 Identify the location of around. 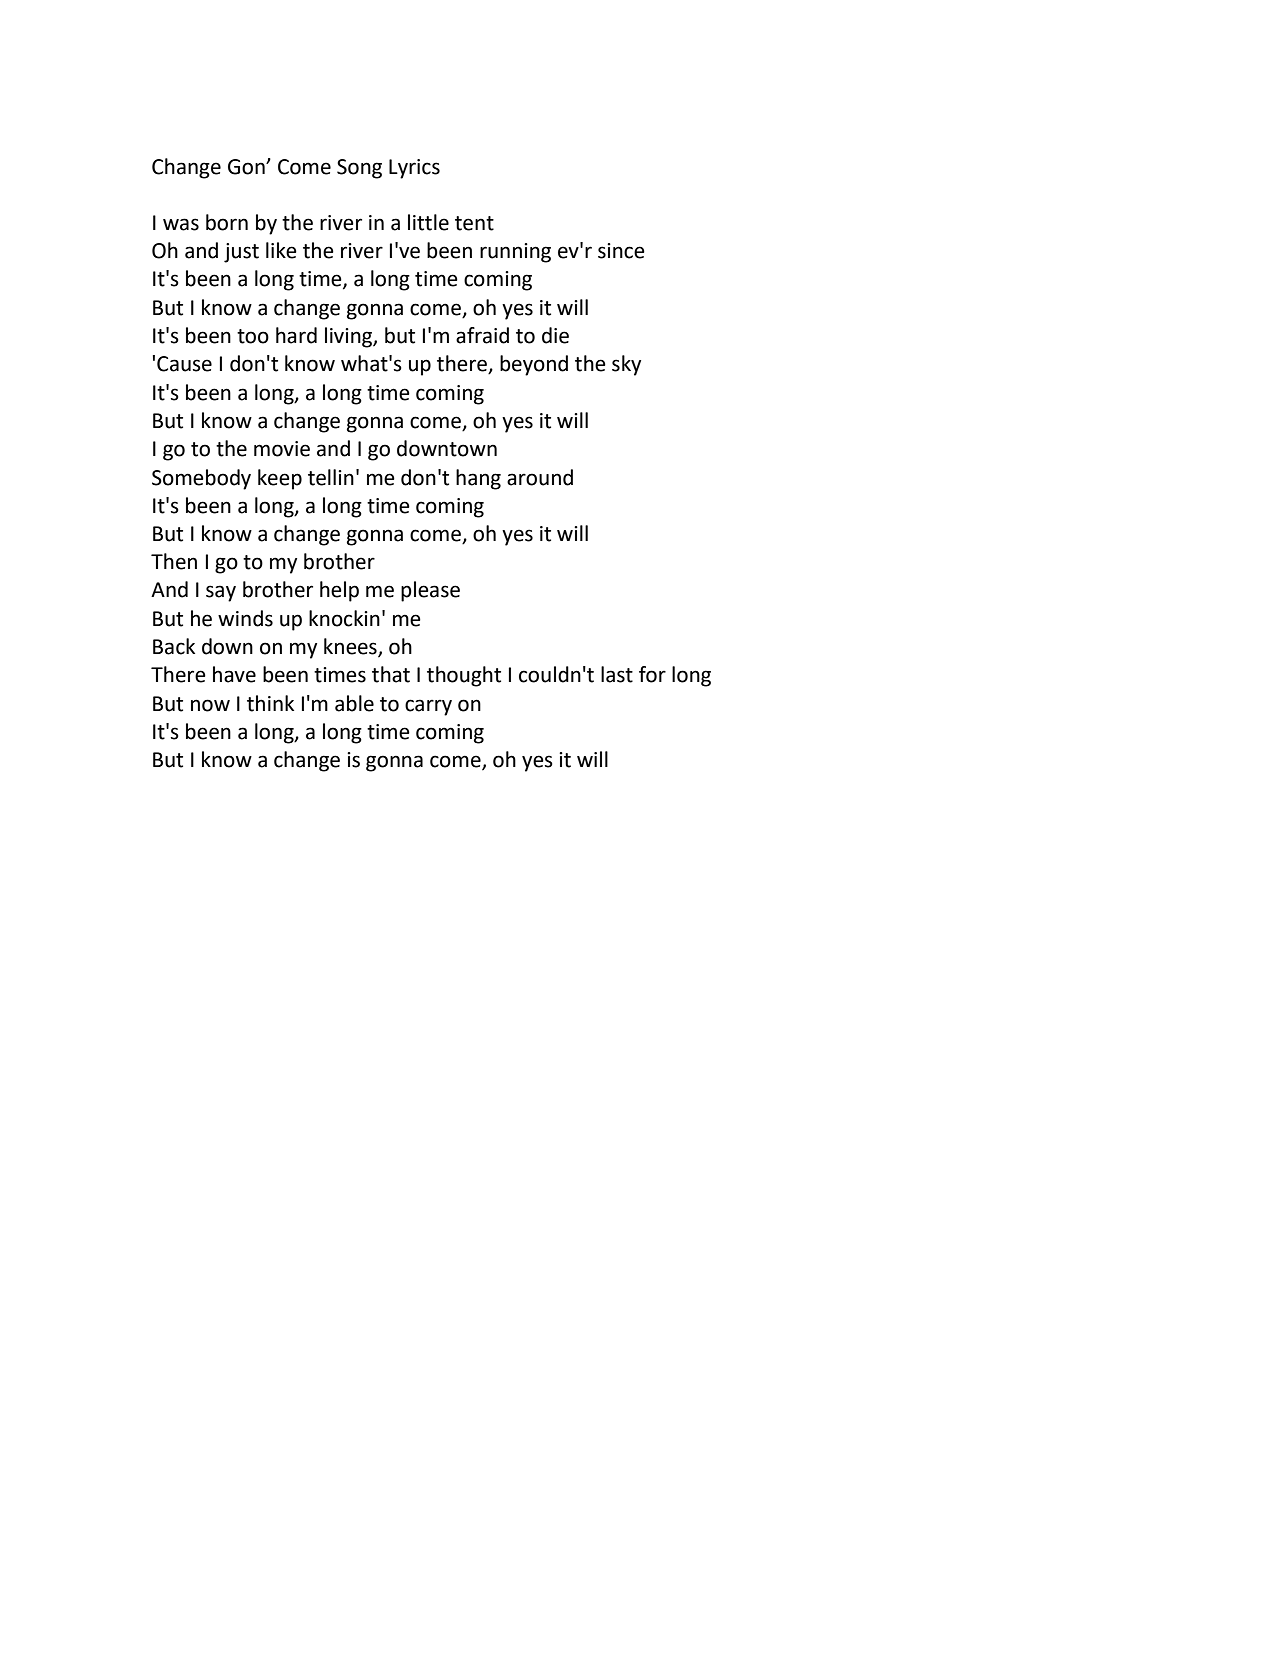
(540, 477).
